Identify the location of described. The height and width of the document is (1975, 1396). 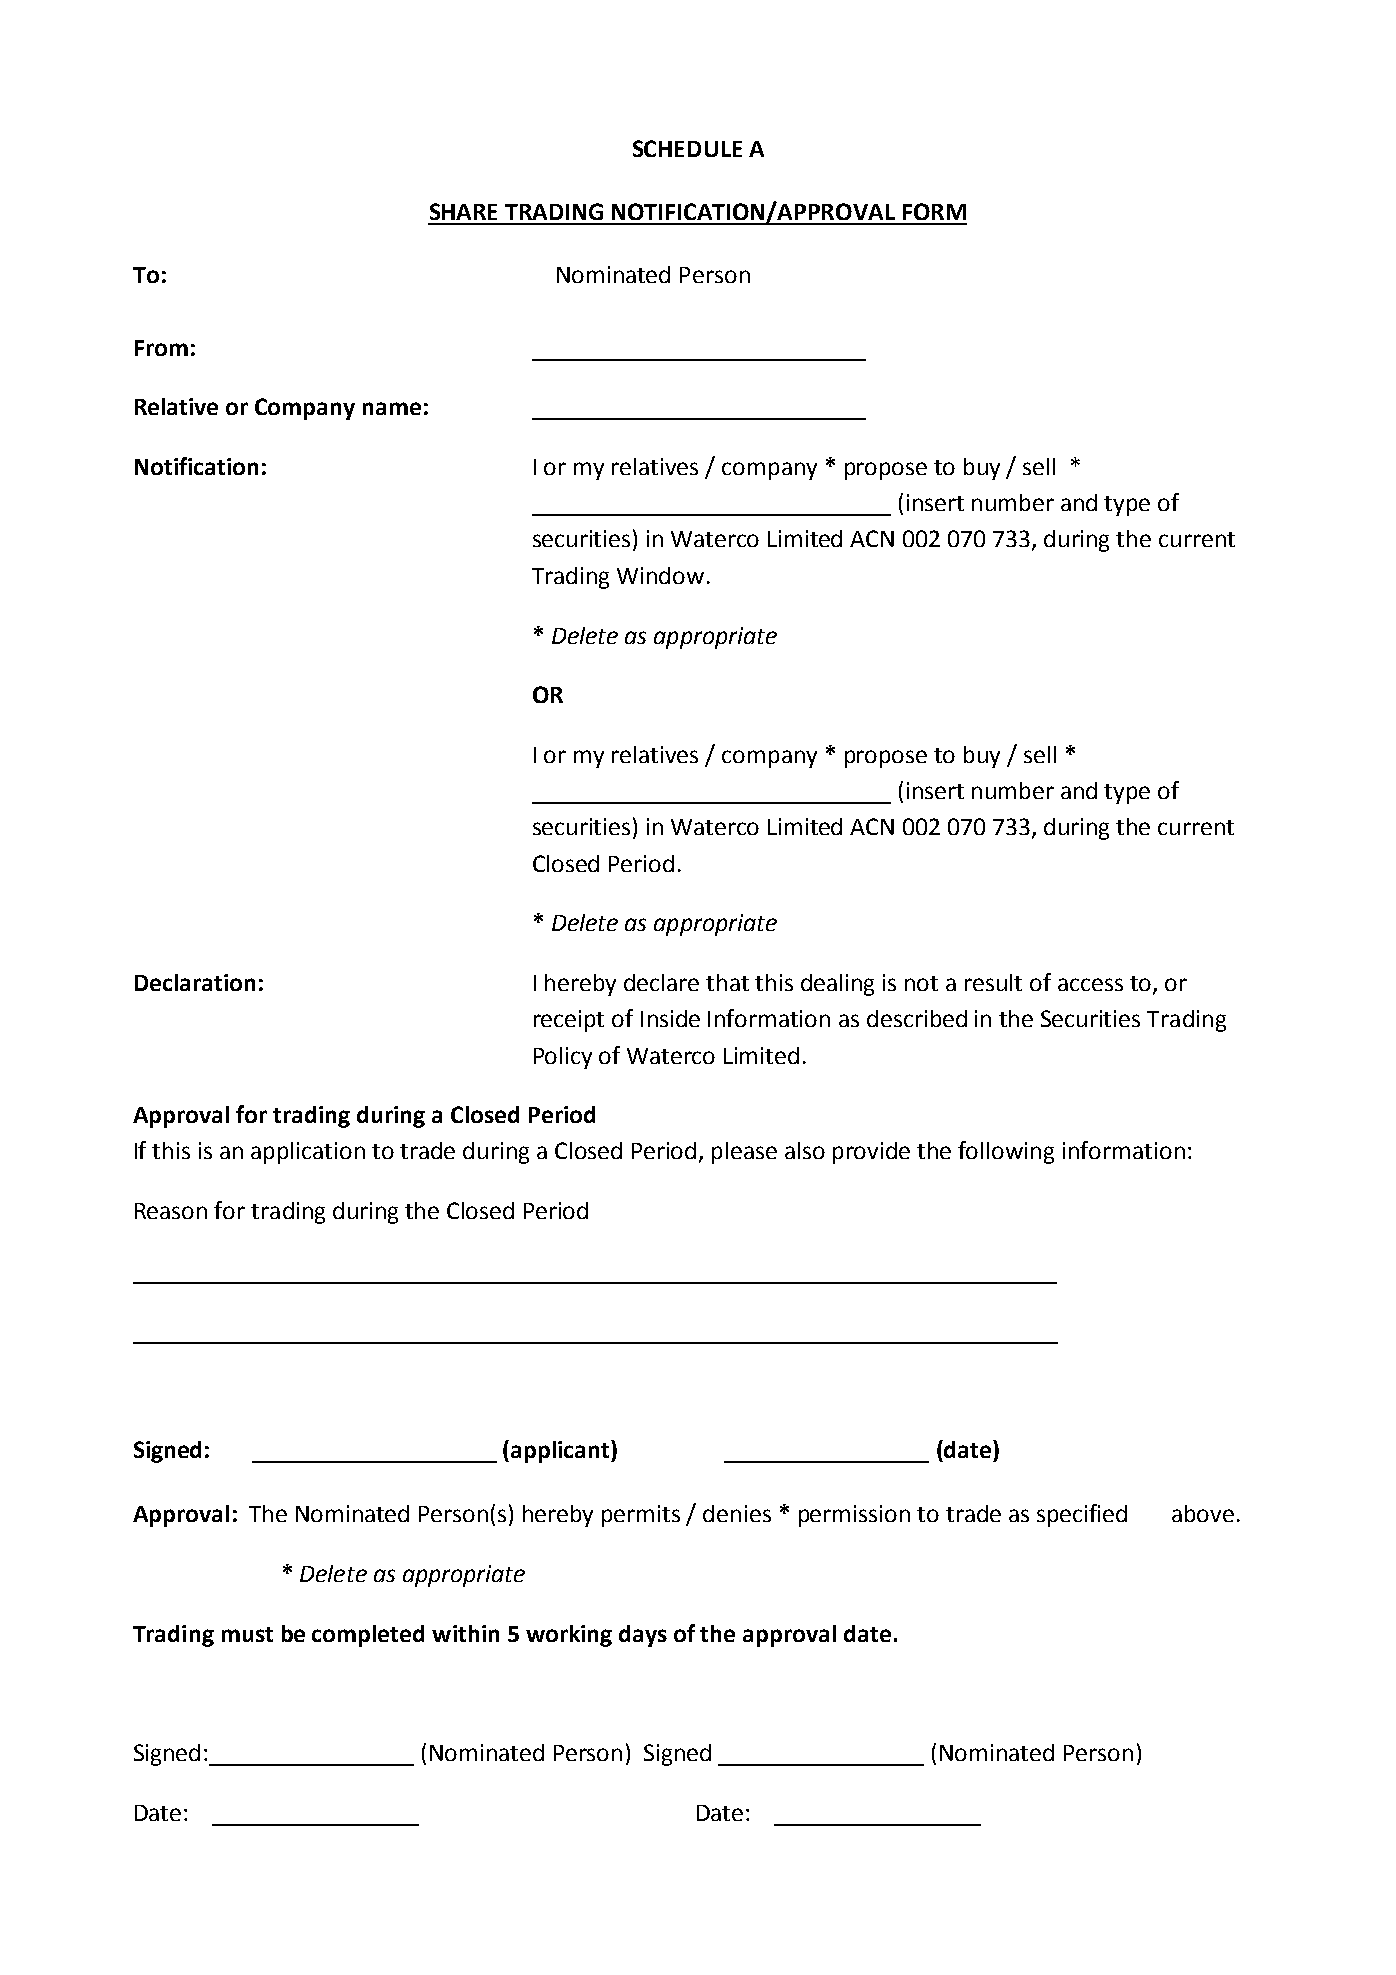
(917, 1018).
